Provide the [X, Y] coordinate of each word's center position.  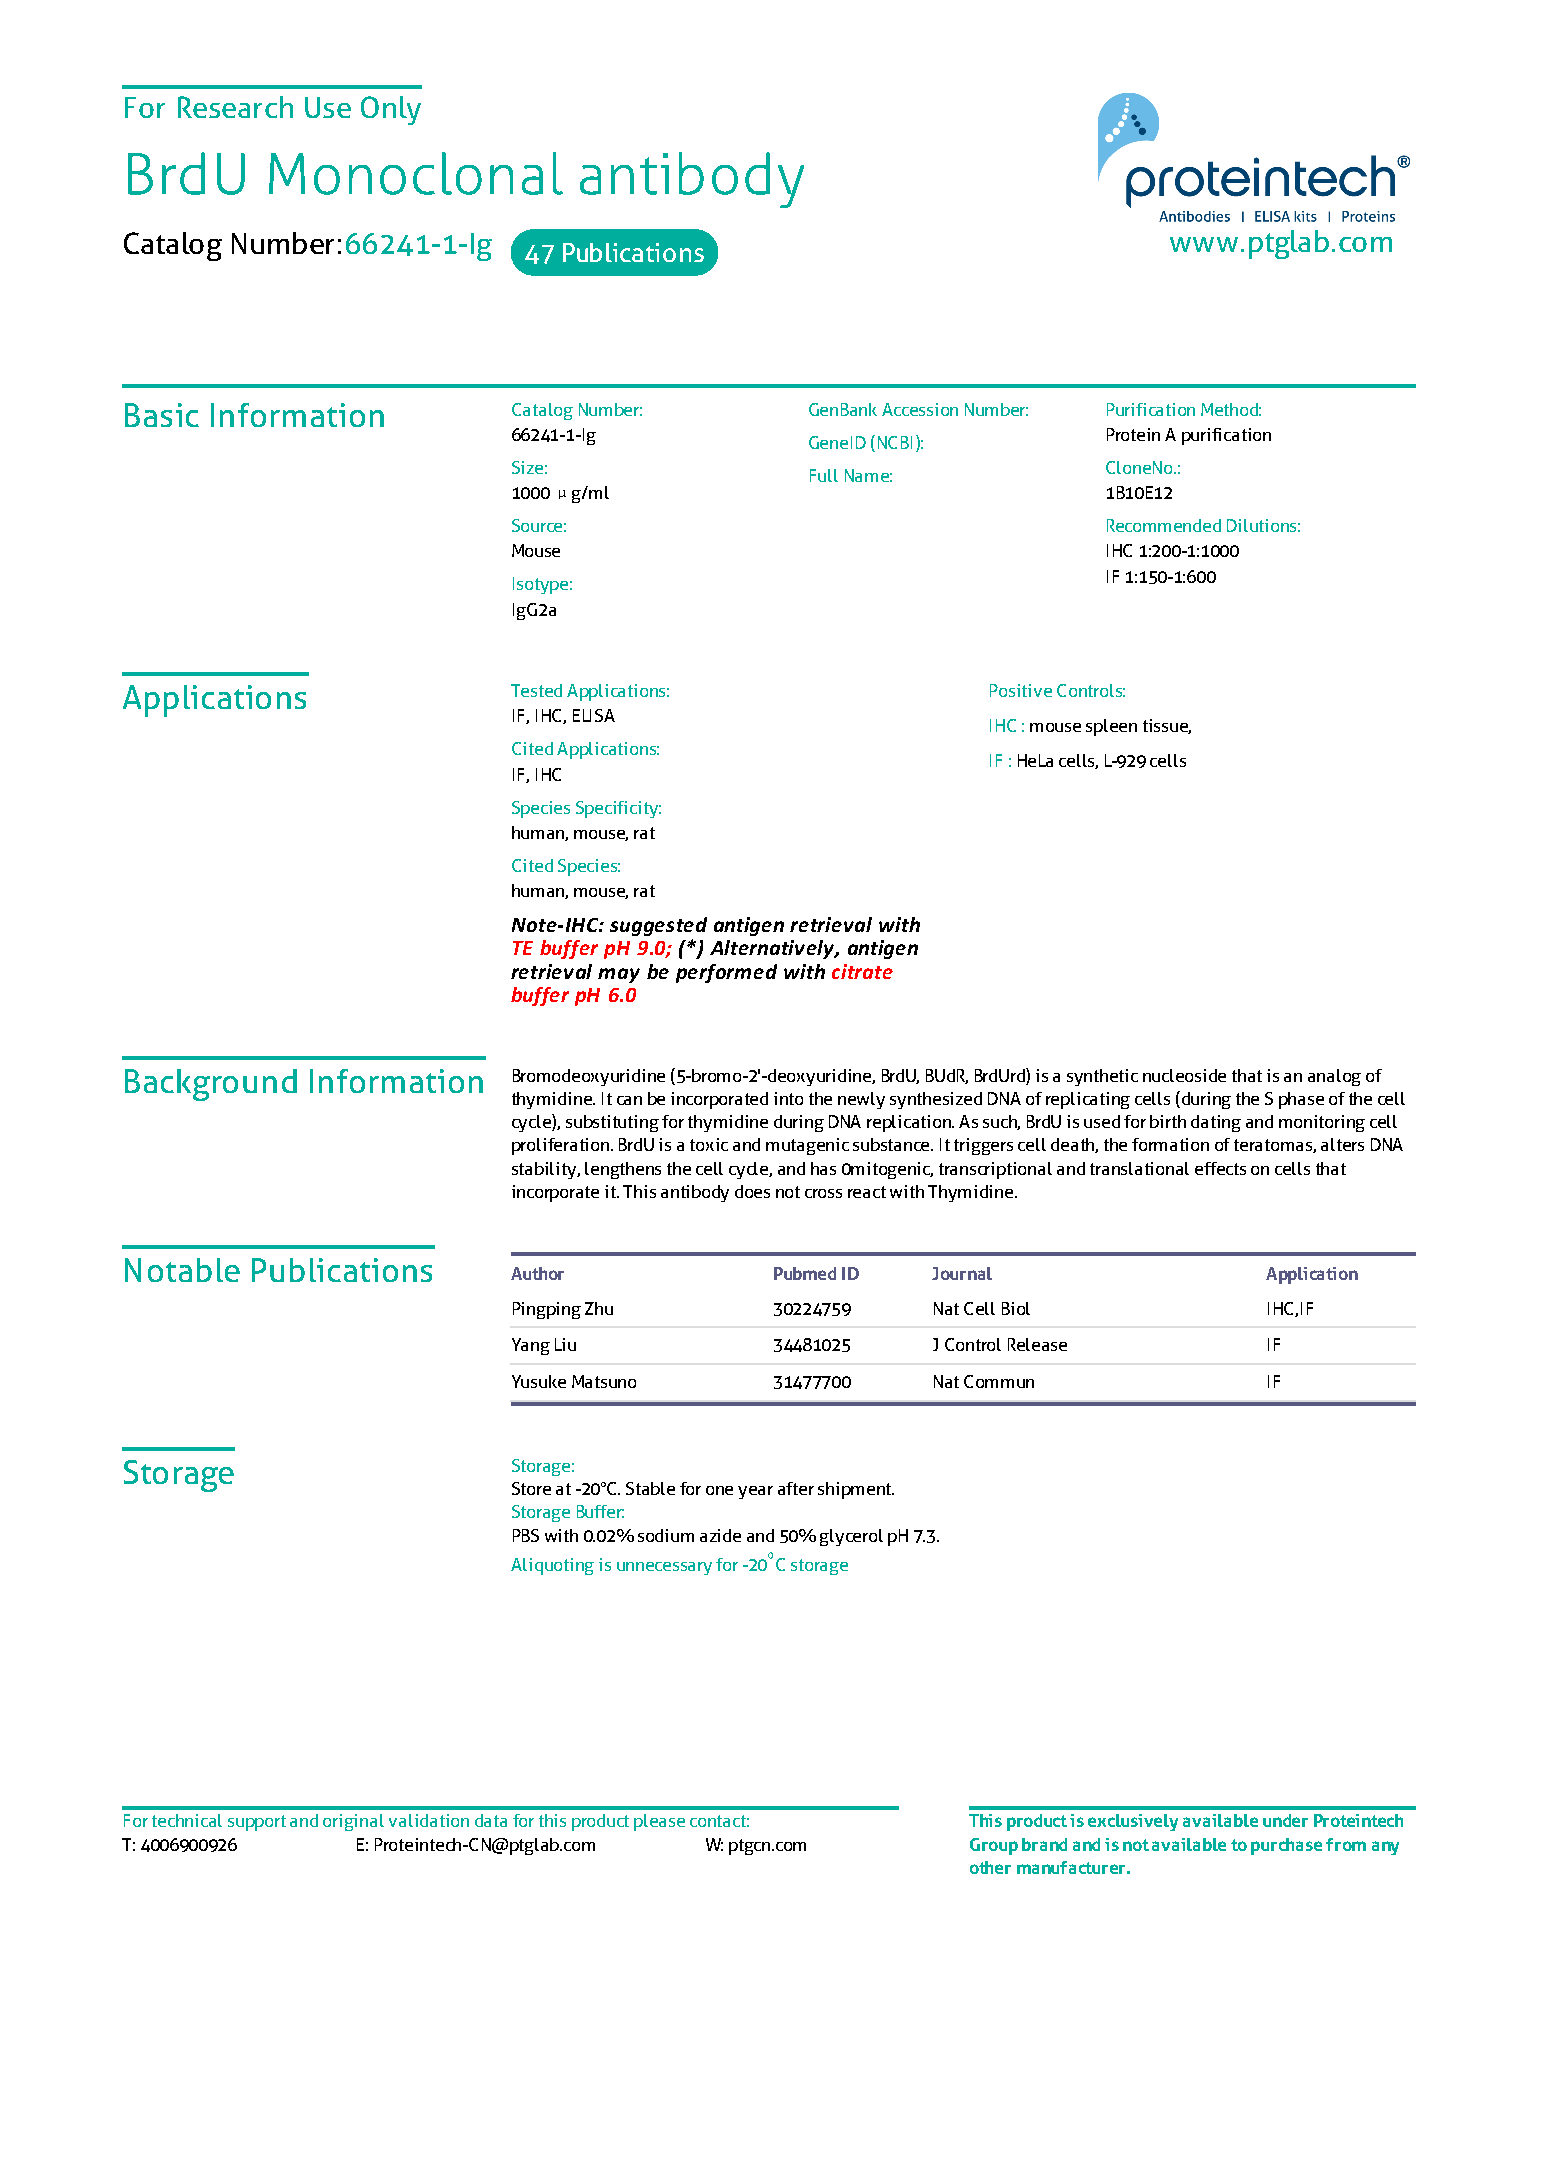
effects [1220, 1168]
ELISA [594, 715]
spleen [1111, 727]
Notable [182, 1270]
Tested [536, 690]
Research [235, 107]
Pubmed [805, 1273]
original [353, 1822]
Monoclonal [416, 173]
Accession [920, 409]
